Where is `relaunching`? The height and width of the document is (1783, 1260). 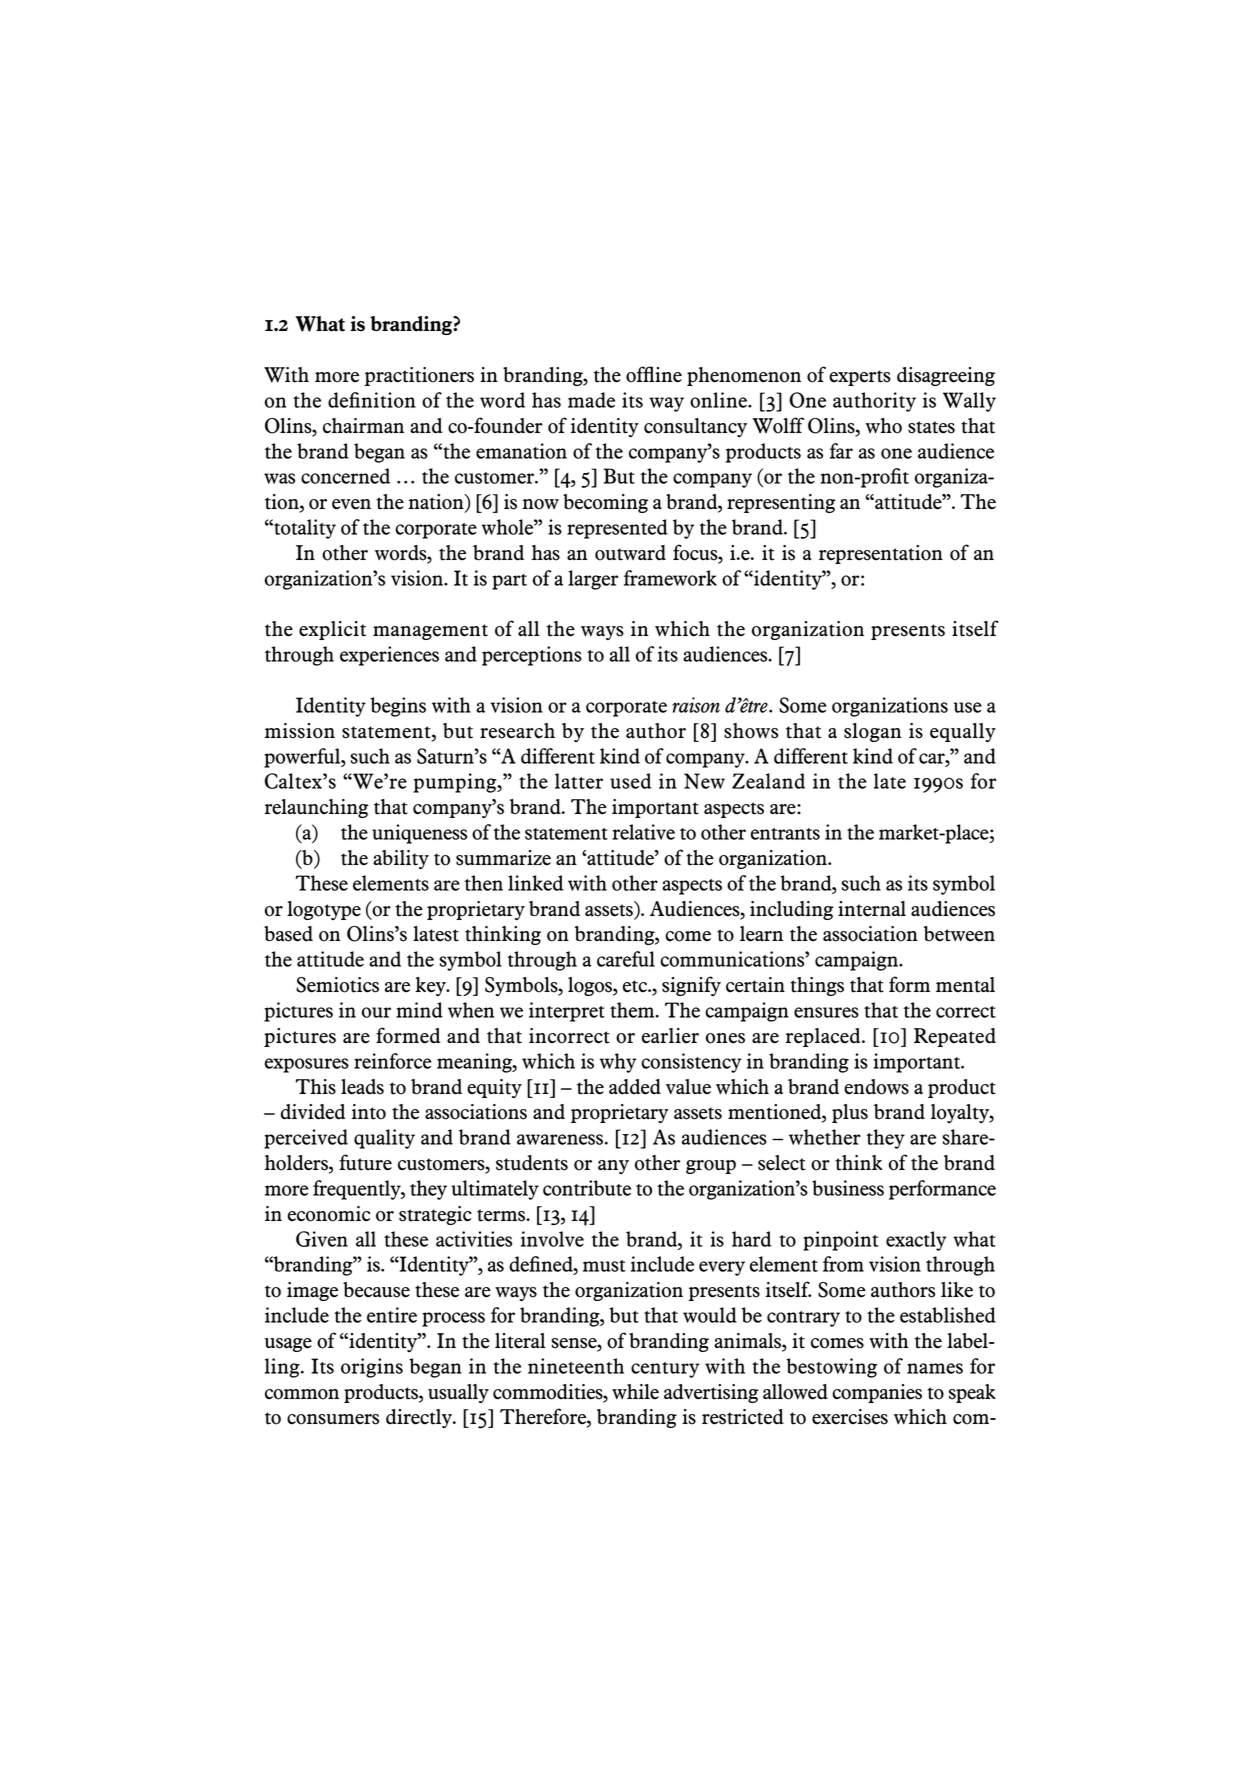
relaunching is located at coordinates (317, 808).
